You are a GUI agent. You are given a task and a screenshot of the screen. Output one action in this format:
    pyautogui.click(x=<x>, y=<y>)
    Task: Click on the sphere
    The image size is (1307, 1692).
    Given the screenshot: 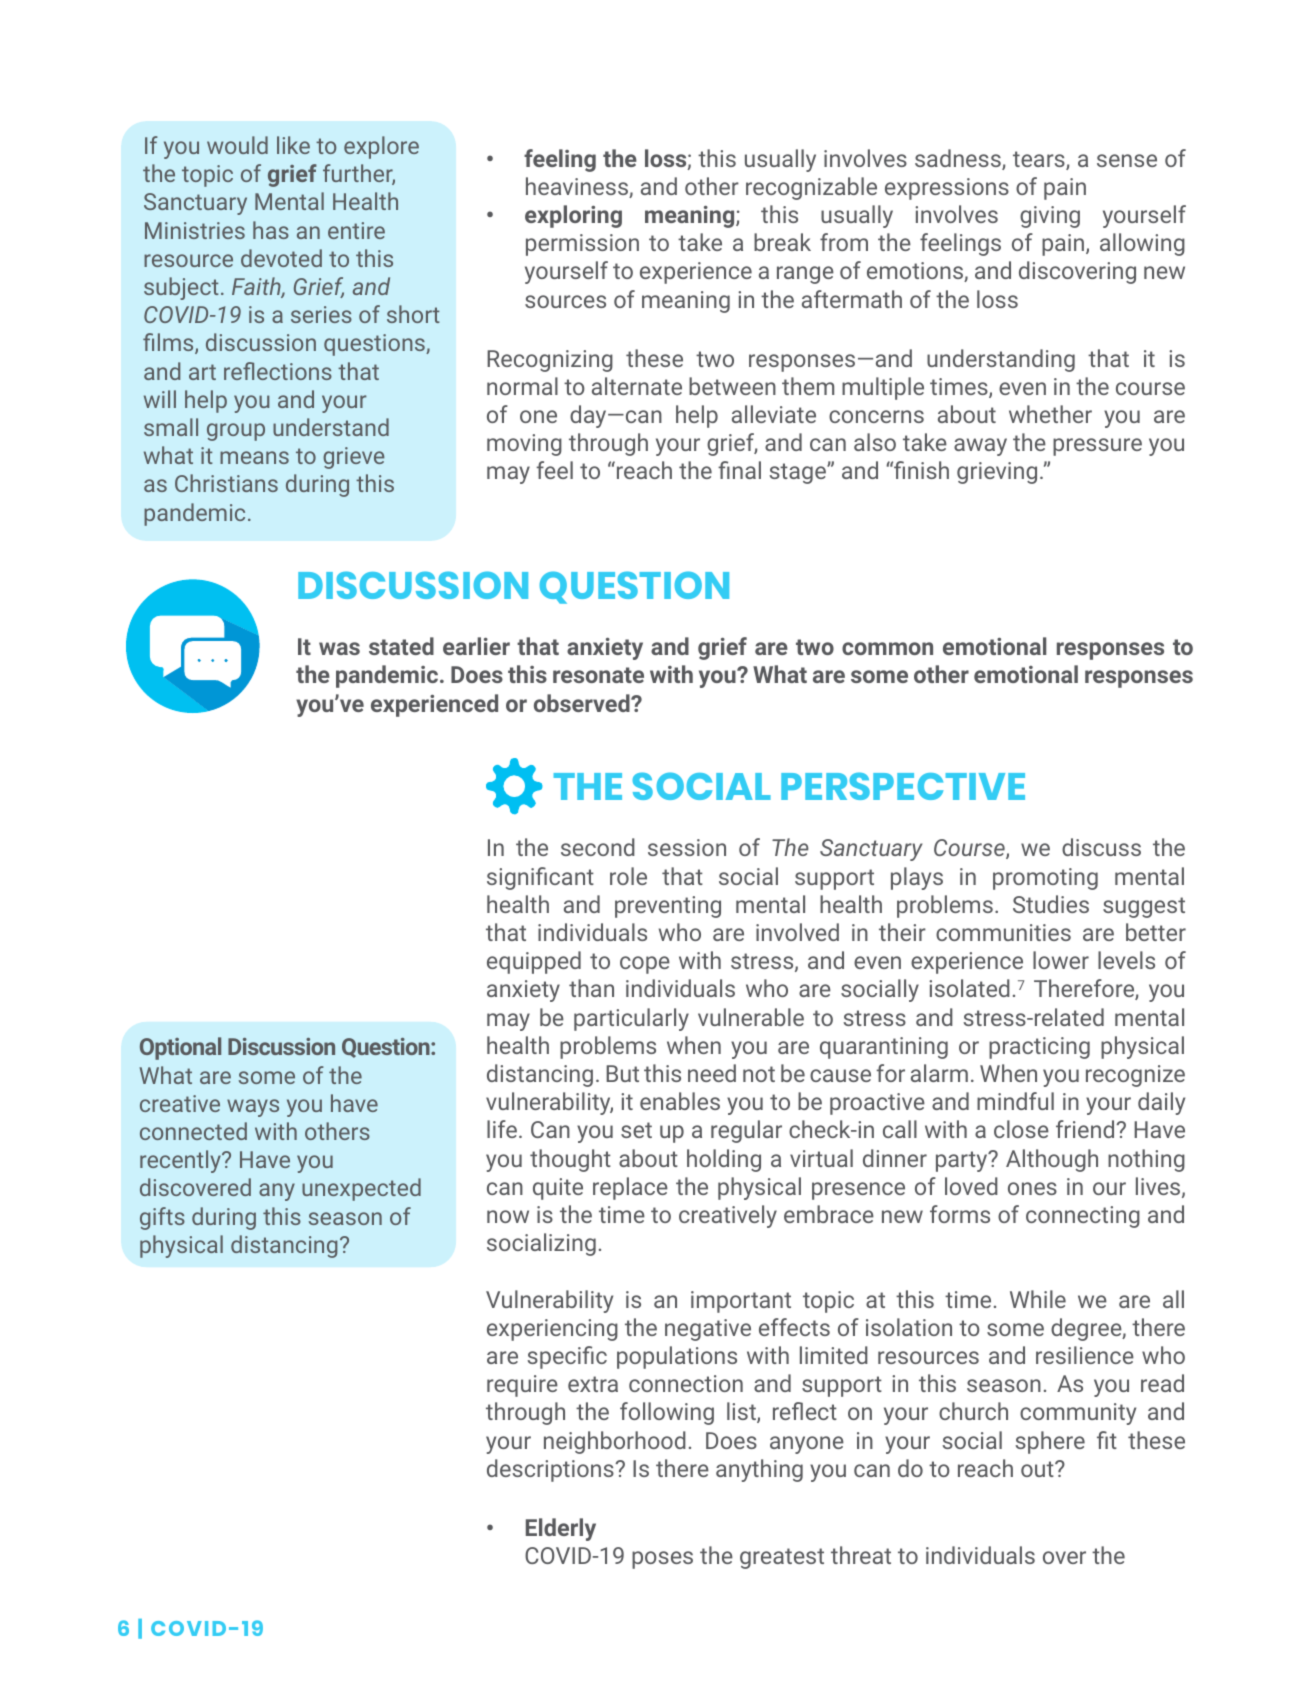 What is the action you would take?
    pyautogui.click(x=1050, y=1442)
